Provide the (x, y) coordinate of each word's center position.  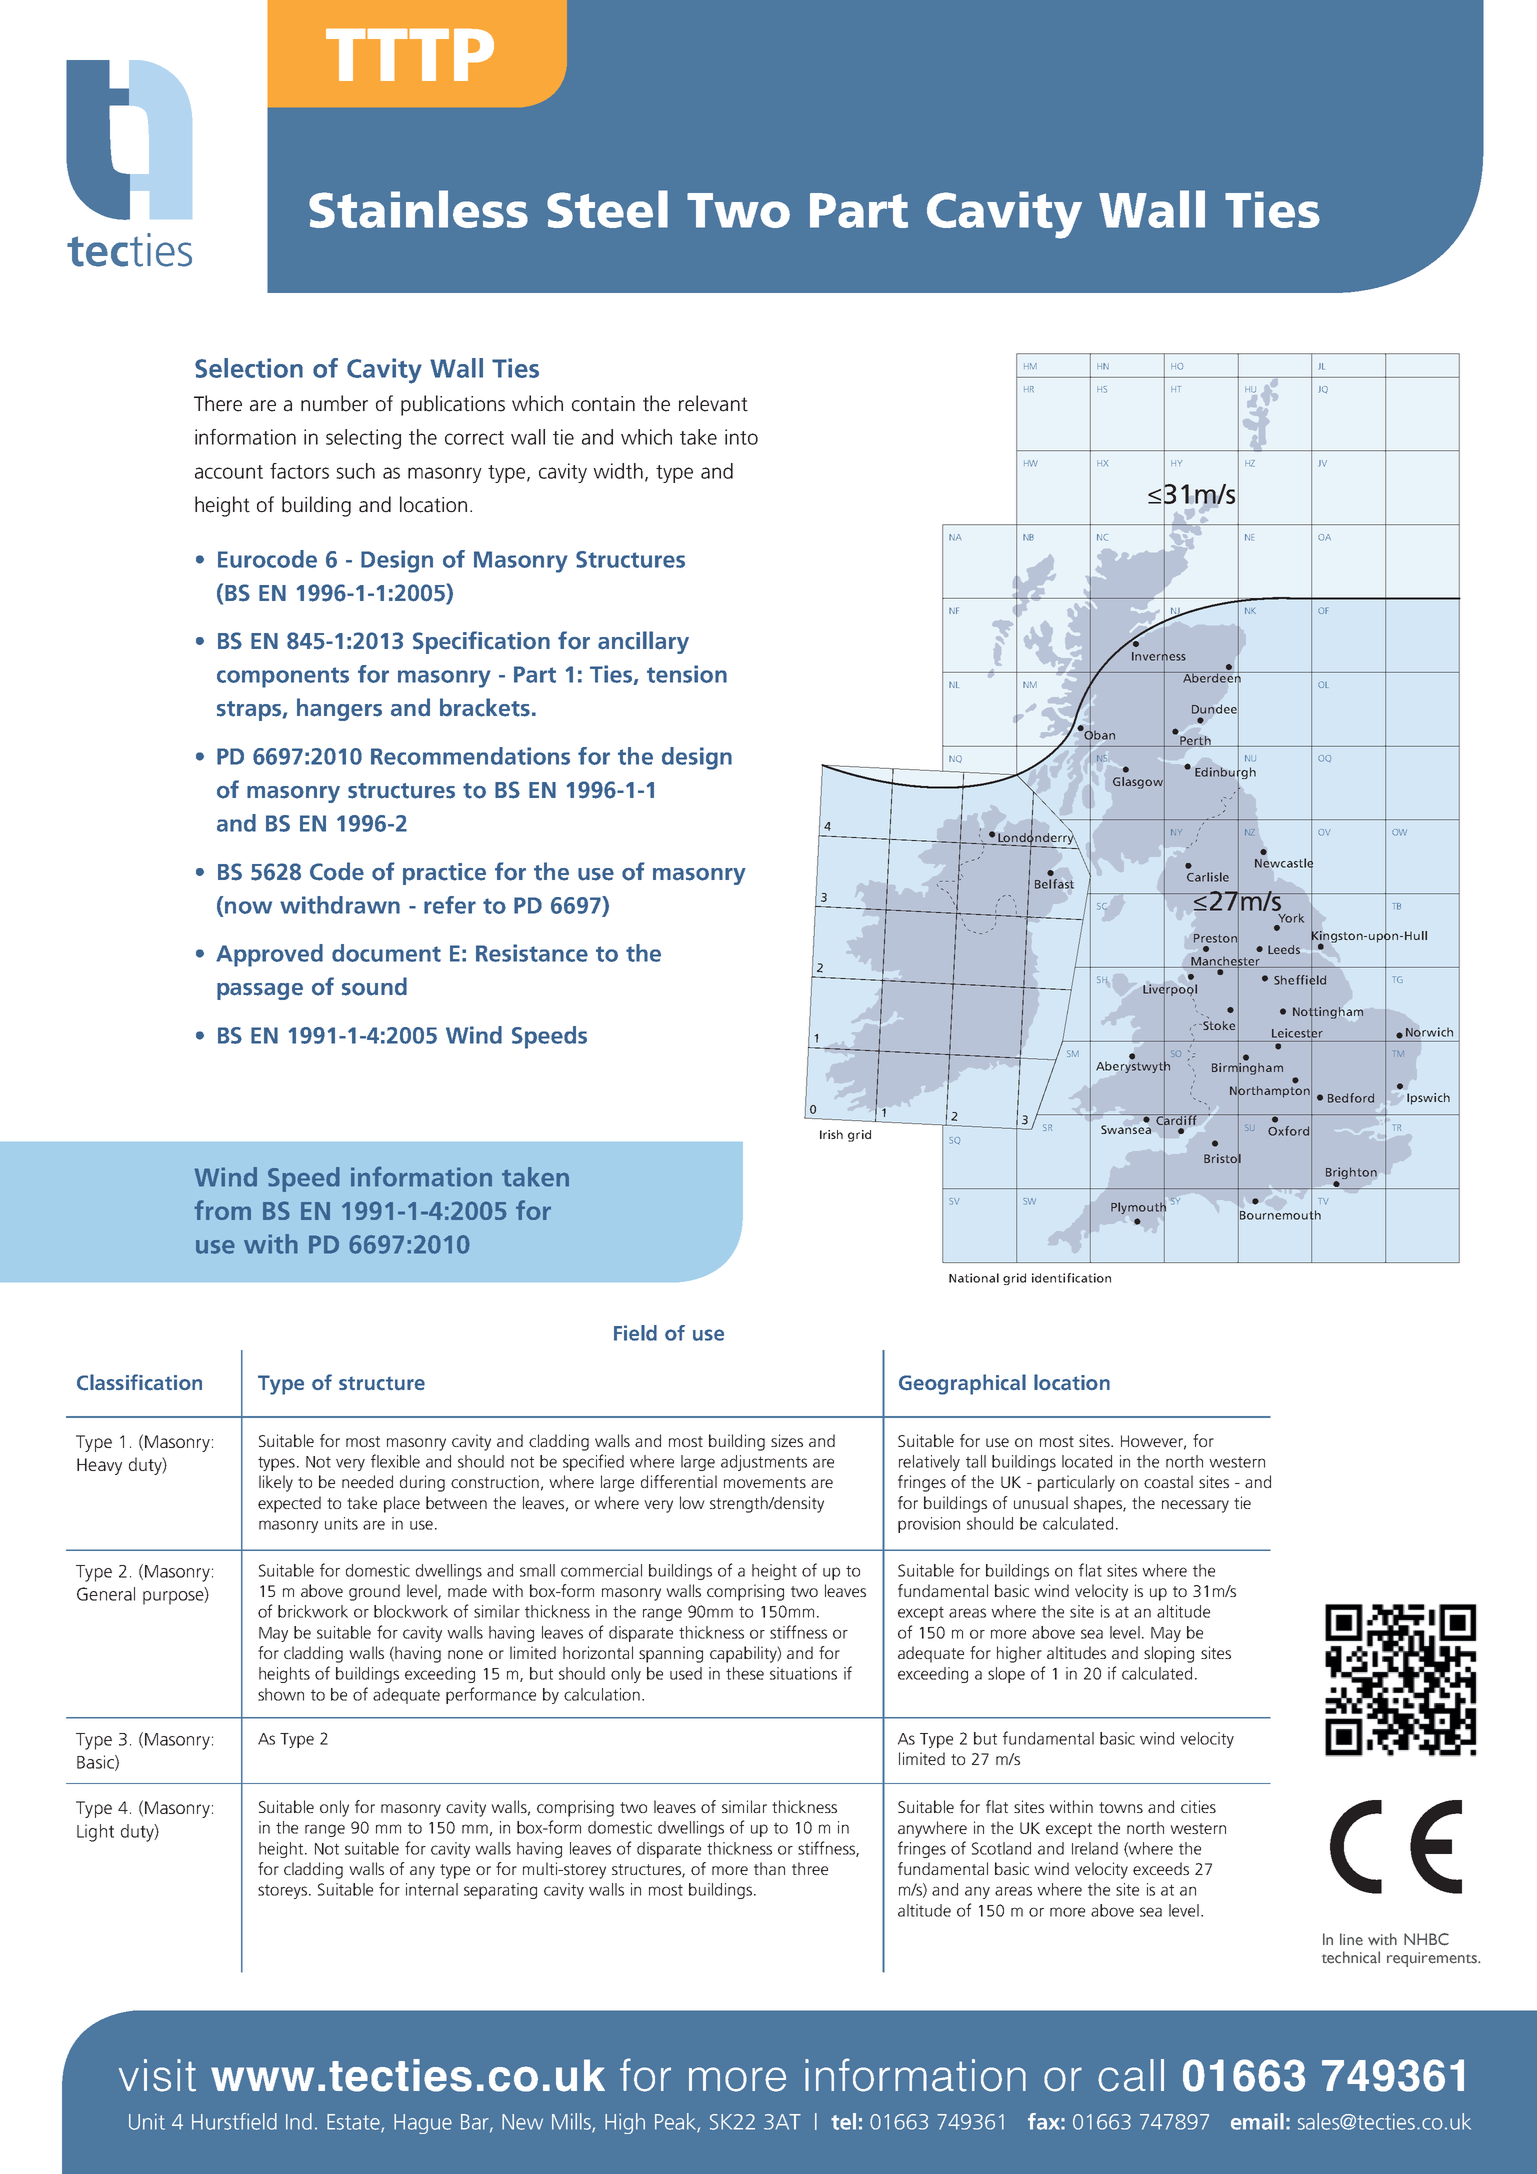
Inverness (1159, 656)
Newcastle (1284, 863)
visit (157, 2075)
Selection (249, 368)
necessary (1195, 1506)
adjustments (764, 1463)
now (248, 907)
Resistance (532, 953)
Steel (607, 209)
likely (276, 1483)
